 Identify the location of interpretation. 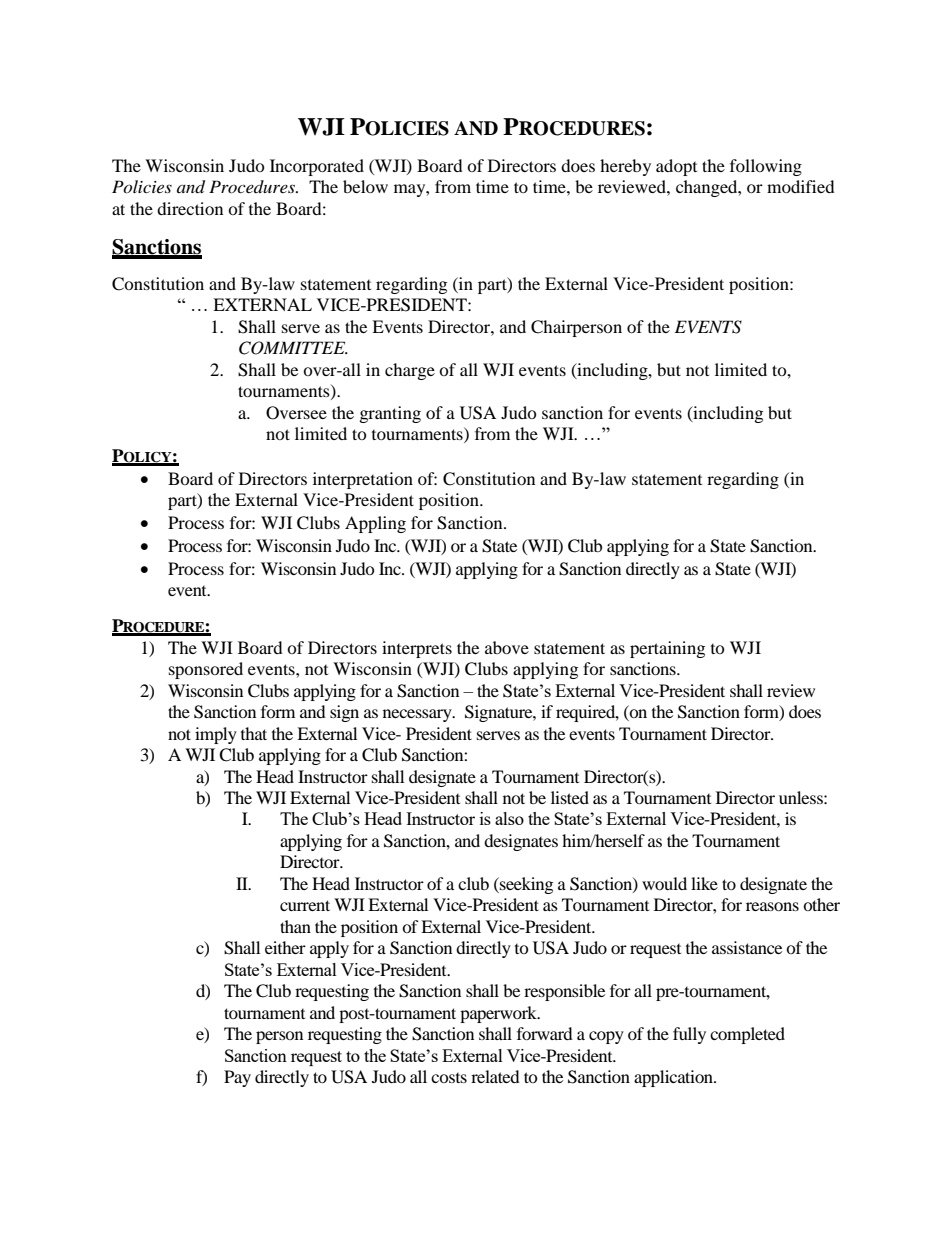
(363, 480).
